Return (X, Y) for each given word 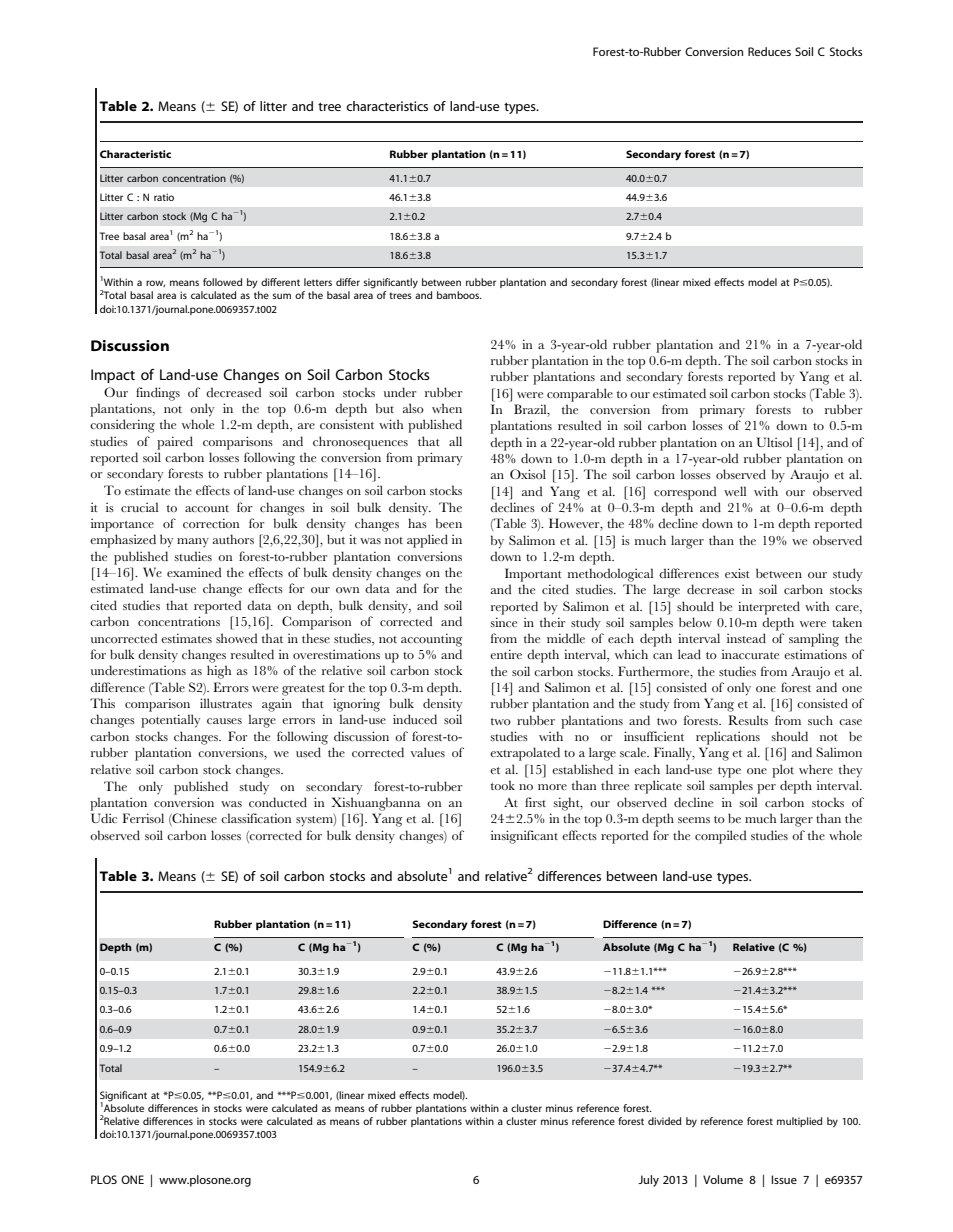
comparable (580, 395)
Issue (784, 1179)
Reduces (769, 51)
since (503, 622)
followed (222, 282)
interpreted (769, 608)
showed (236, 638)
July (648, 1181)
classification (256, 818)
